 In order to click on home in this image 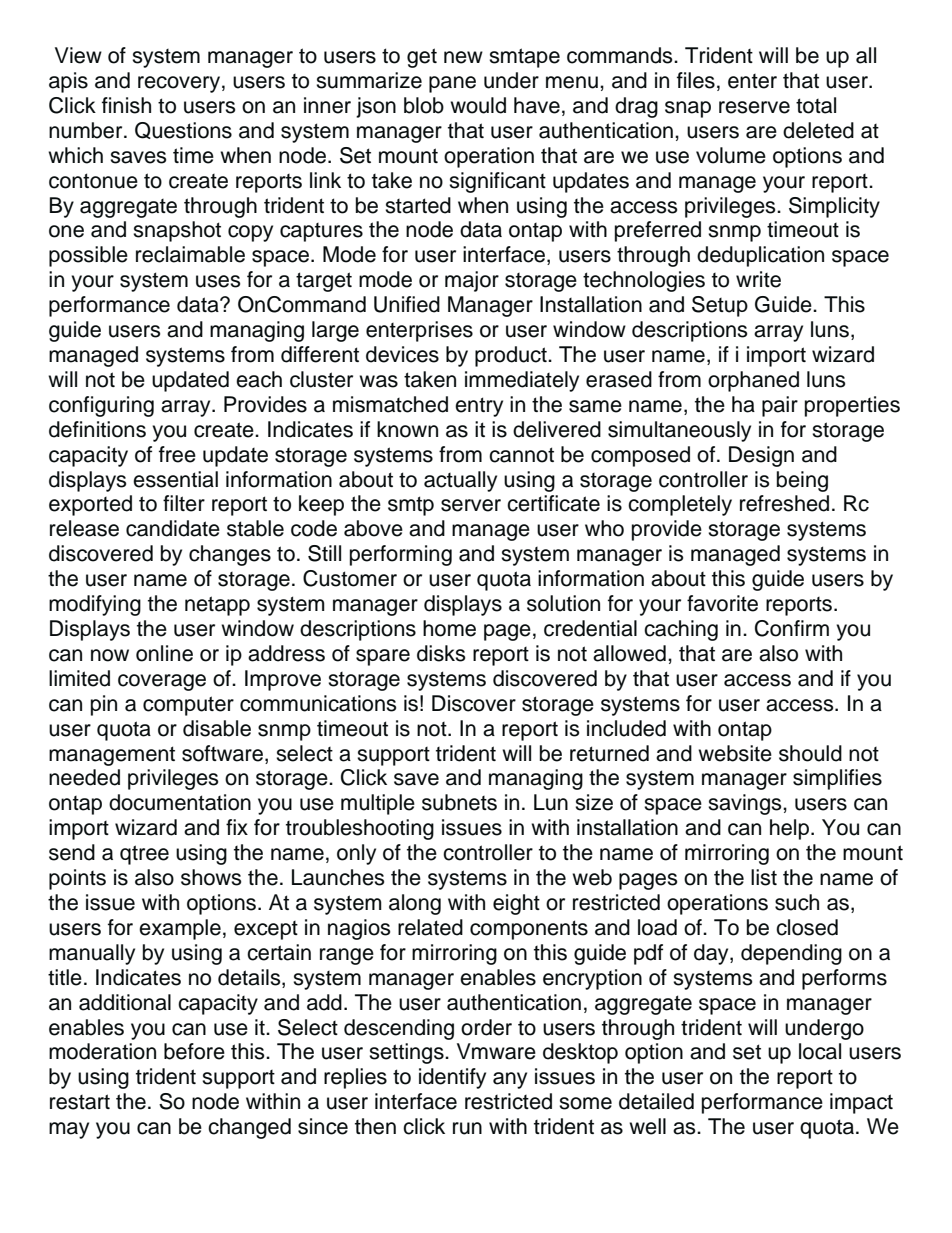, I will do `click(449, 628)`.
